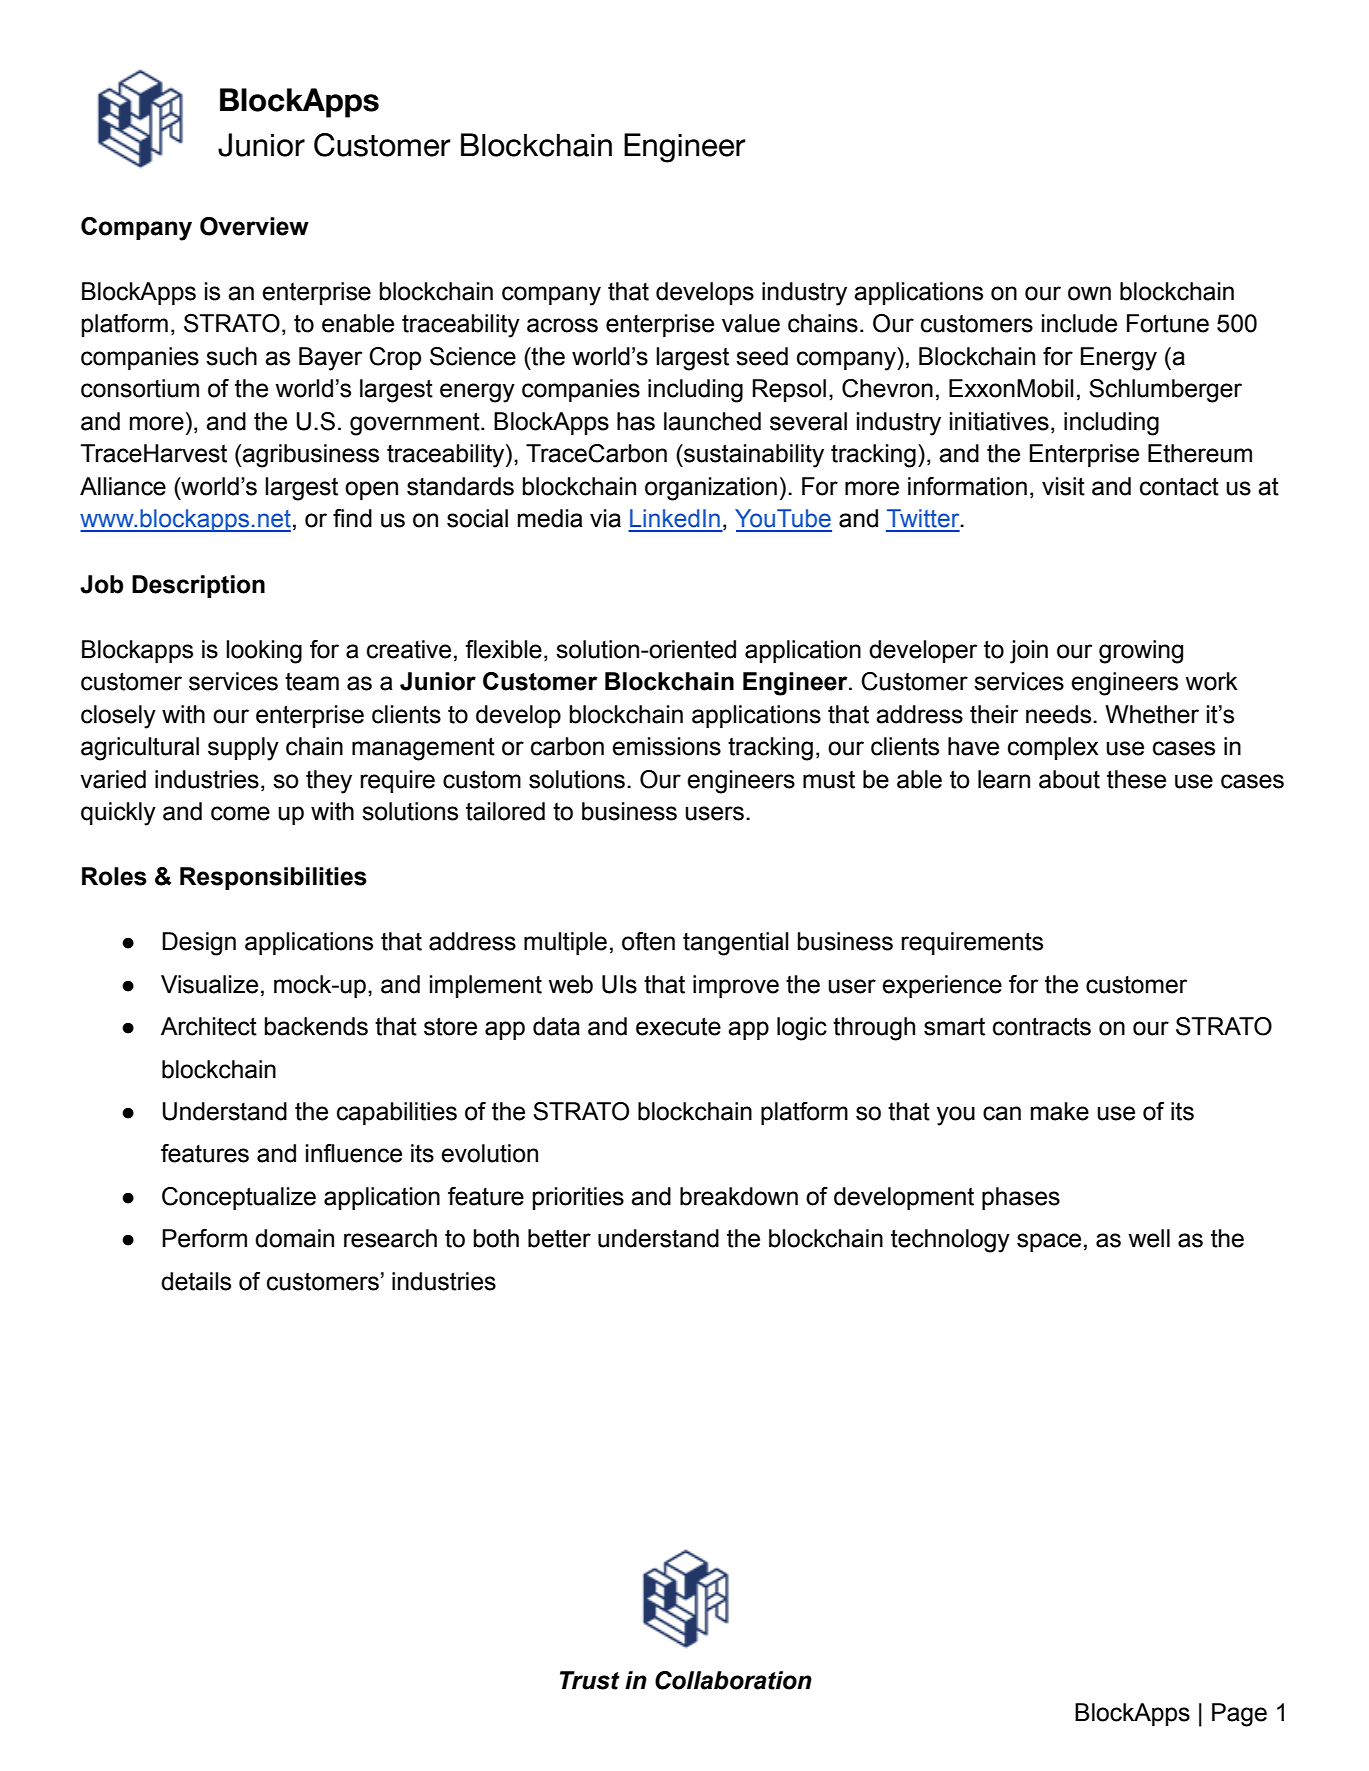 The width and height of the screenshot is (1369, 1771). I want to click on Visualize, so click(209, 984).
